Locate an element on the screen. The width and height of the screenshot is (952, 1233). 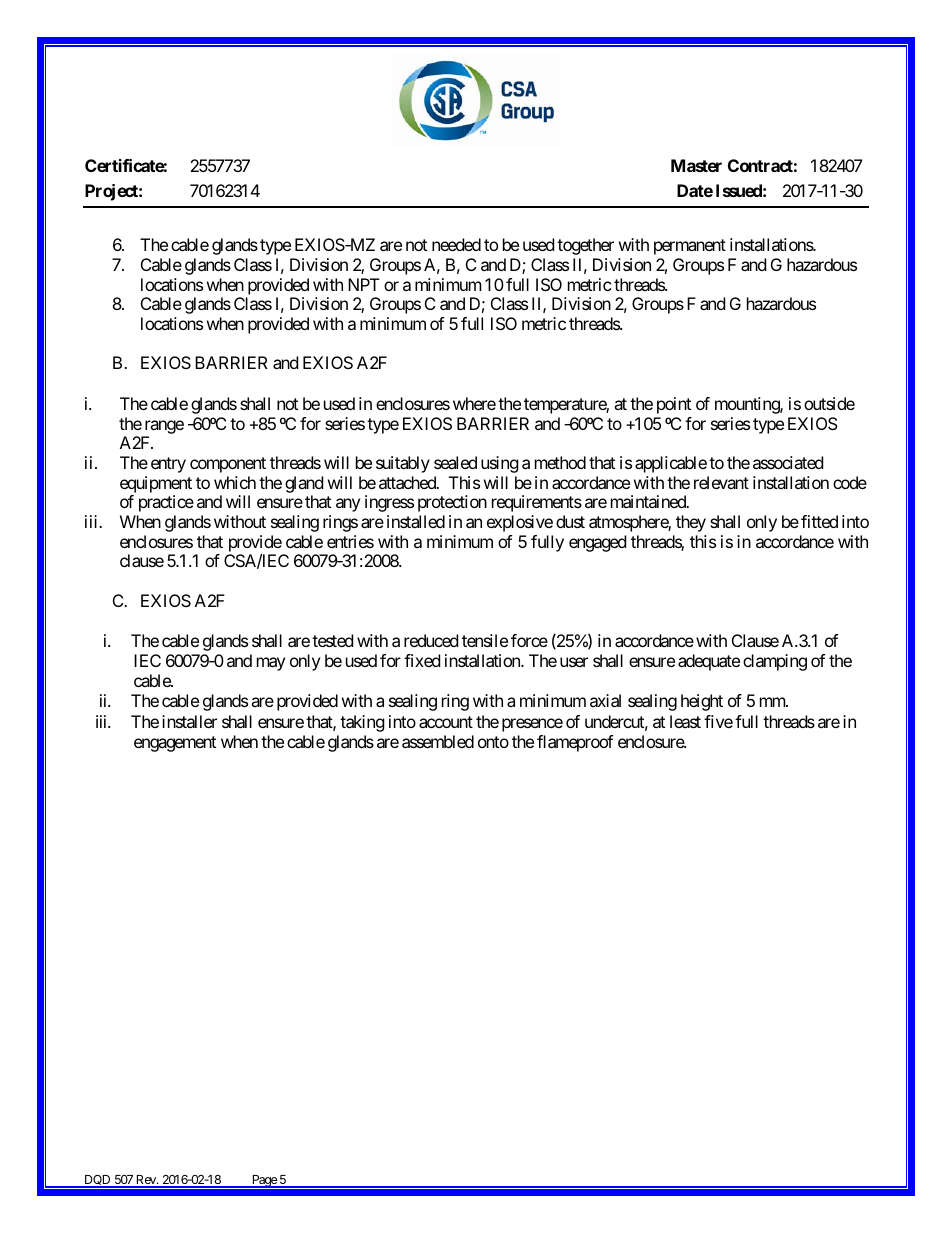
Master is located at coordinates (696, 165).
